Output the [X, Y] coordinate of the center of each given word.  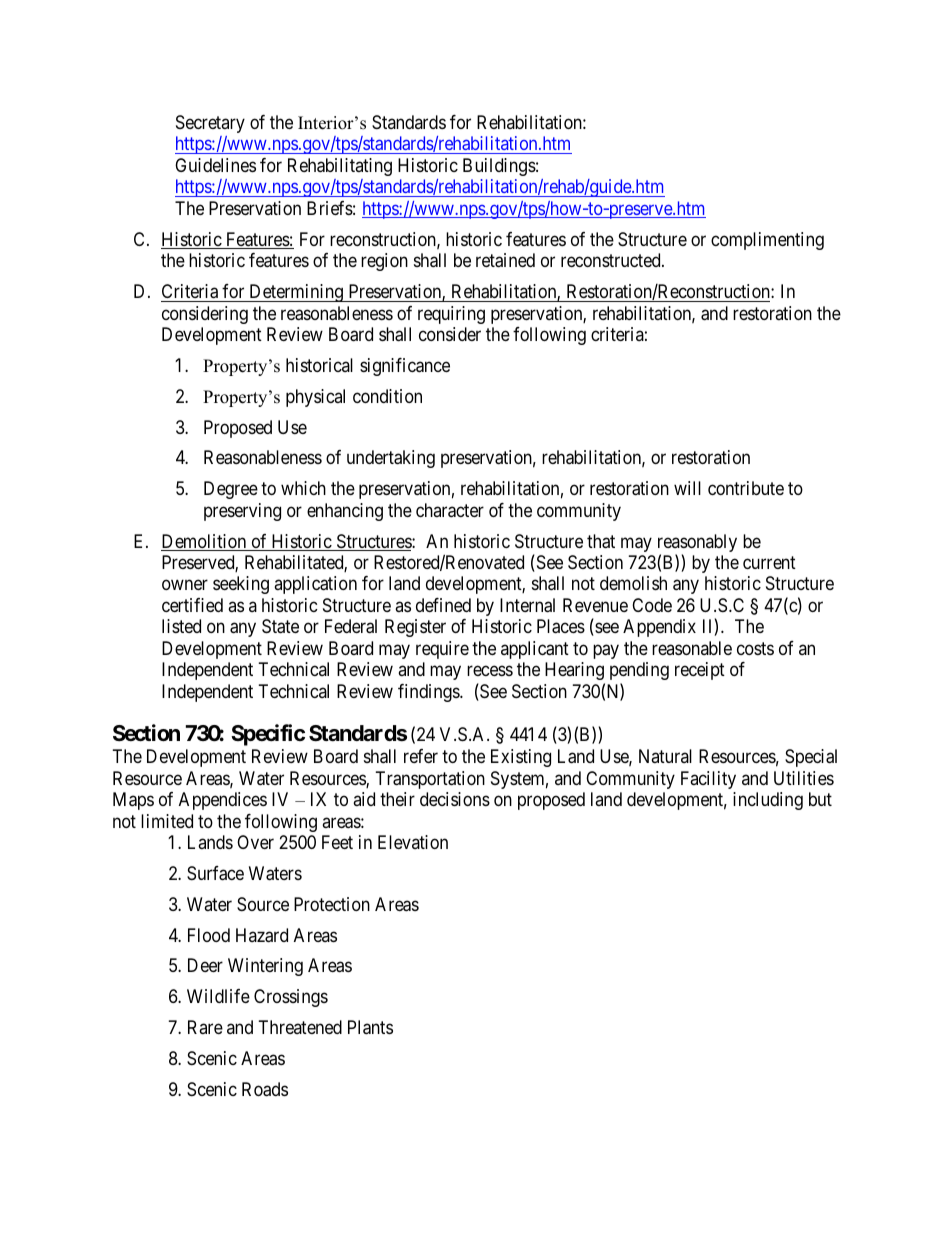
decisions [455, 799]
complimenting [767, 241]
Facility [708, 780]
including [768, 801]
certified [192, 605]
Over [255, 842]
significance [405, 367]
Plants [370, 1027]
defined [443, 605]
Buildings [499, 167]
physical [315, 398]
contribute [746, 488]
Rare [205, 1027]
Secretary [210, 124]
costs [755, 648]
